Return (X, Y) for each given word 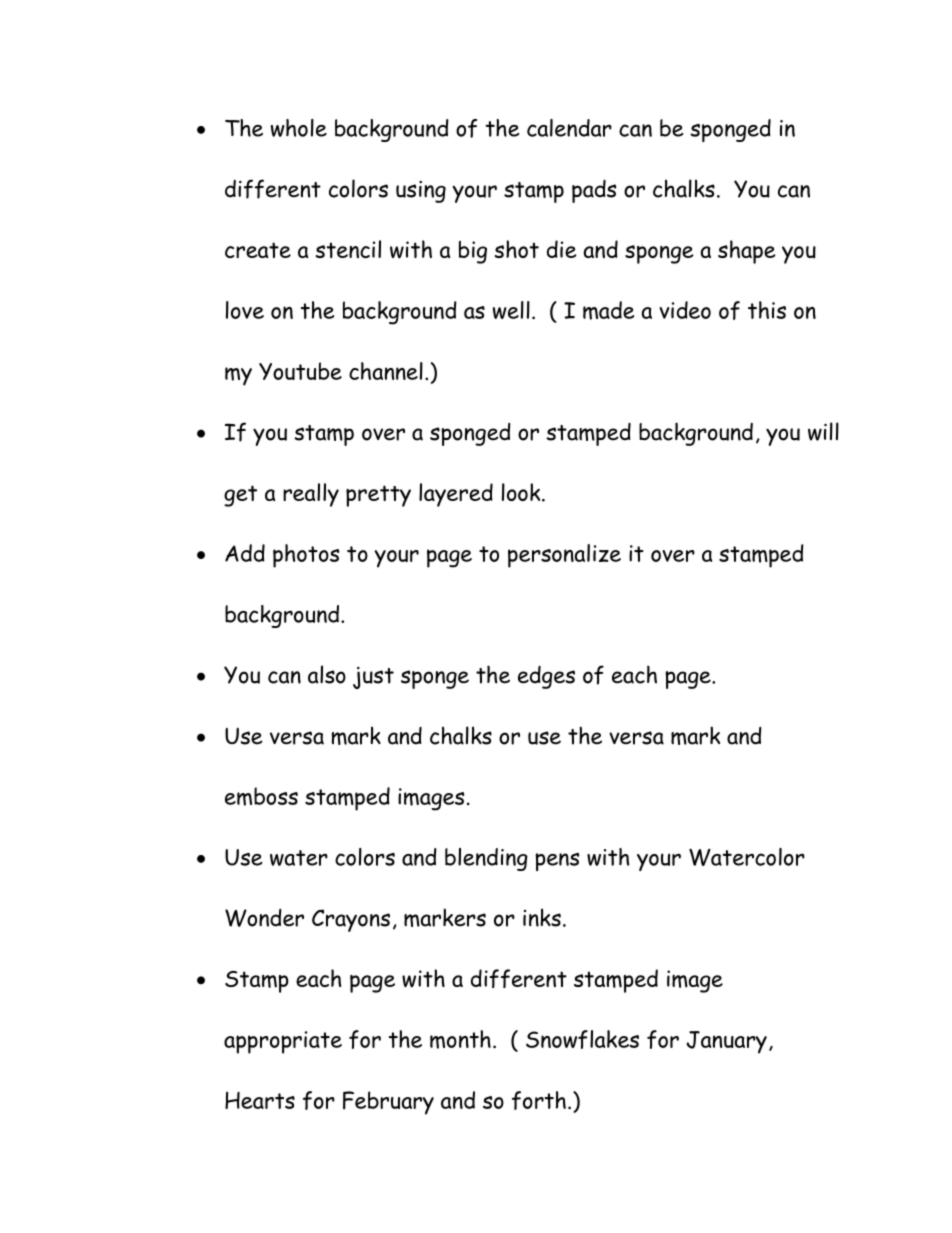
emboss (261, 796)
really (311, 495)
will (823, 431)
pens (557, 862)
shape (747, 252)
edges (546, 677)
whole (299, 128)
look (522, 492)
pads (594, 191)
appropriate (283, 1042)
